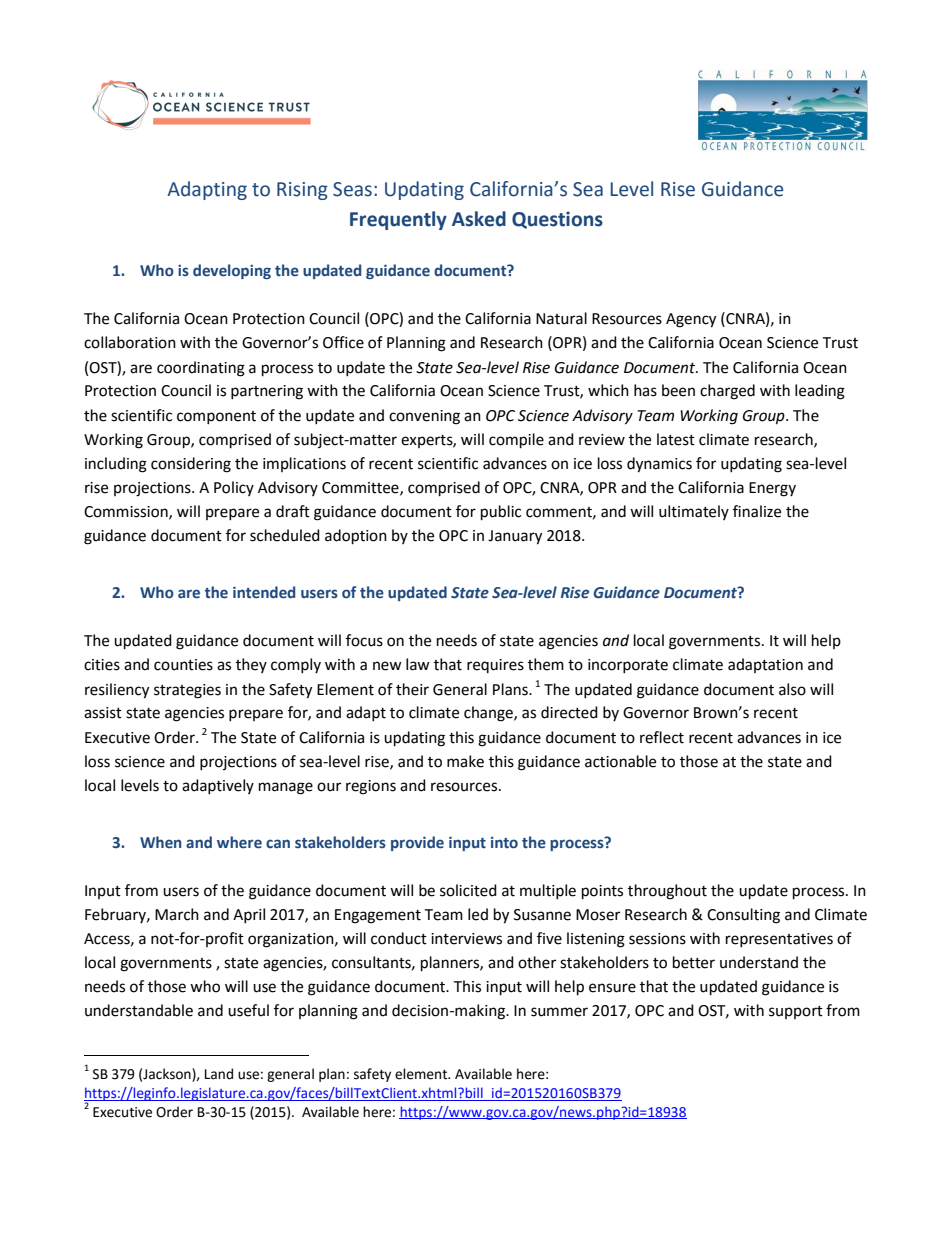 The image size is (952, 1233). Describe the element at coordinates (232, 271) in the page. I see `developing` at that location.
